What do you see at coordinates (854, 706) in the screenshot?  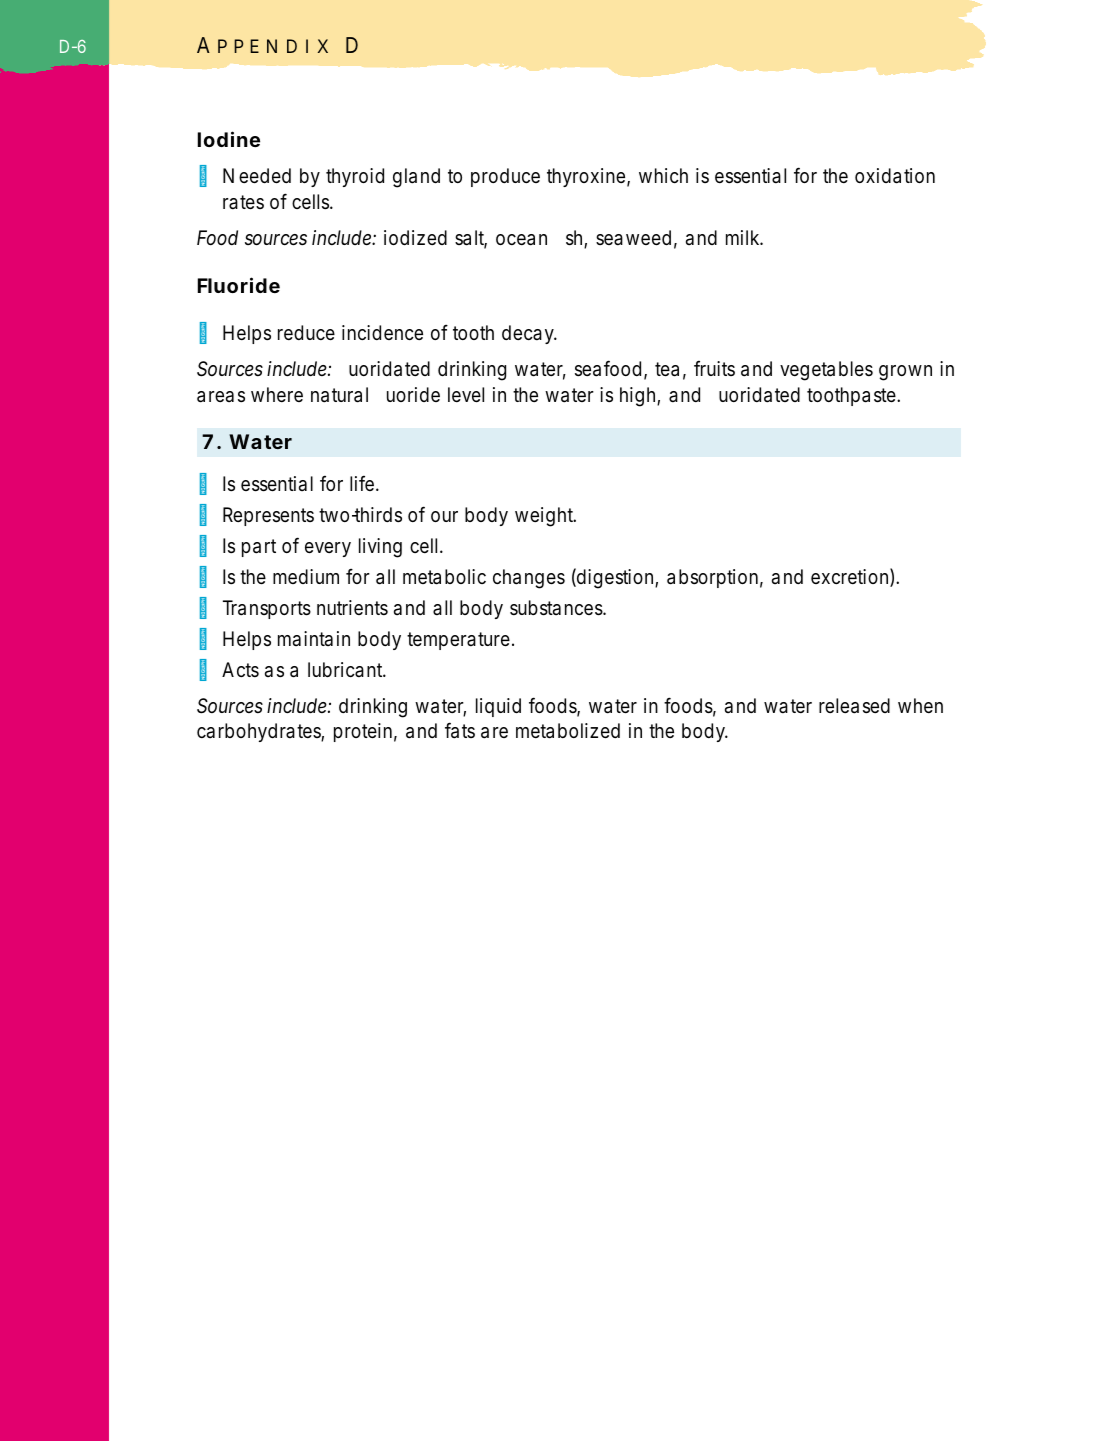 I see `released` at bounding box center [854, 706].
